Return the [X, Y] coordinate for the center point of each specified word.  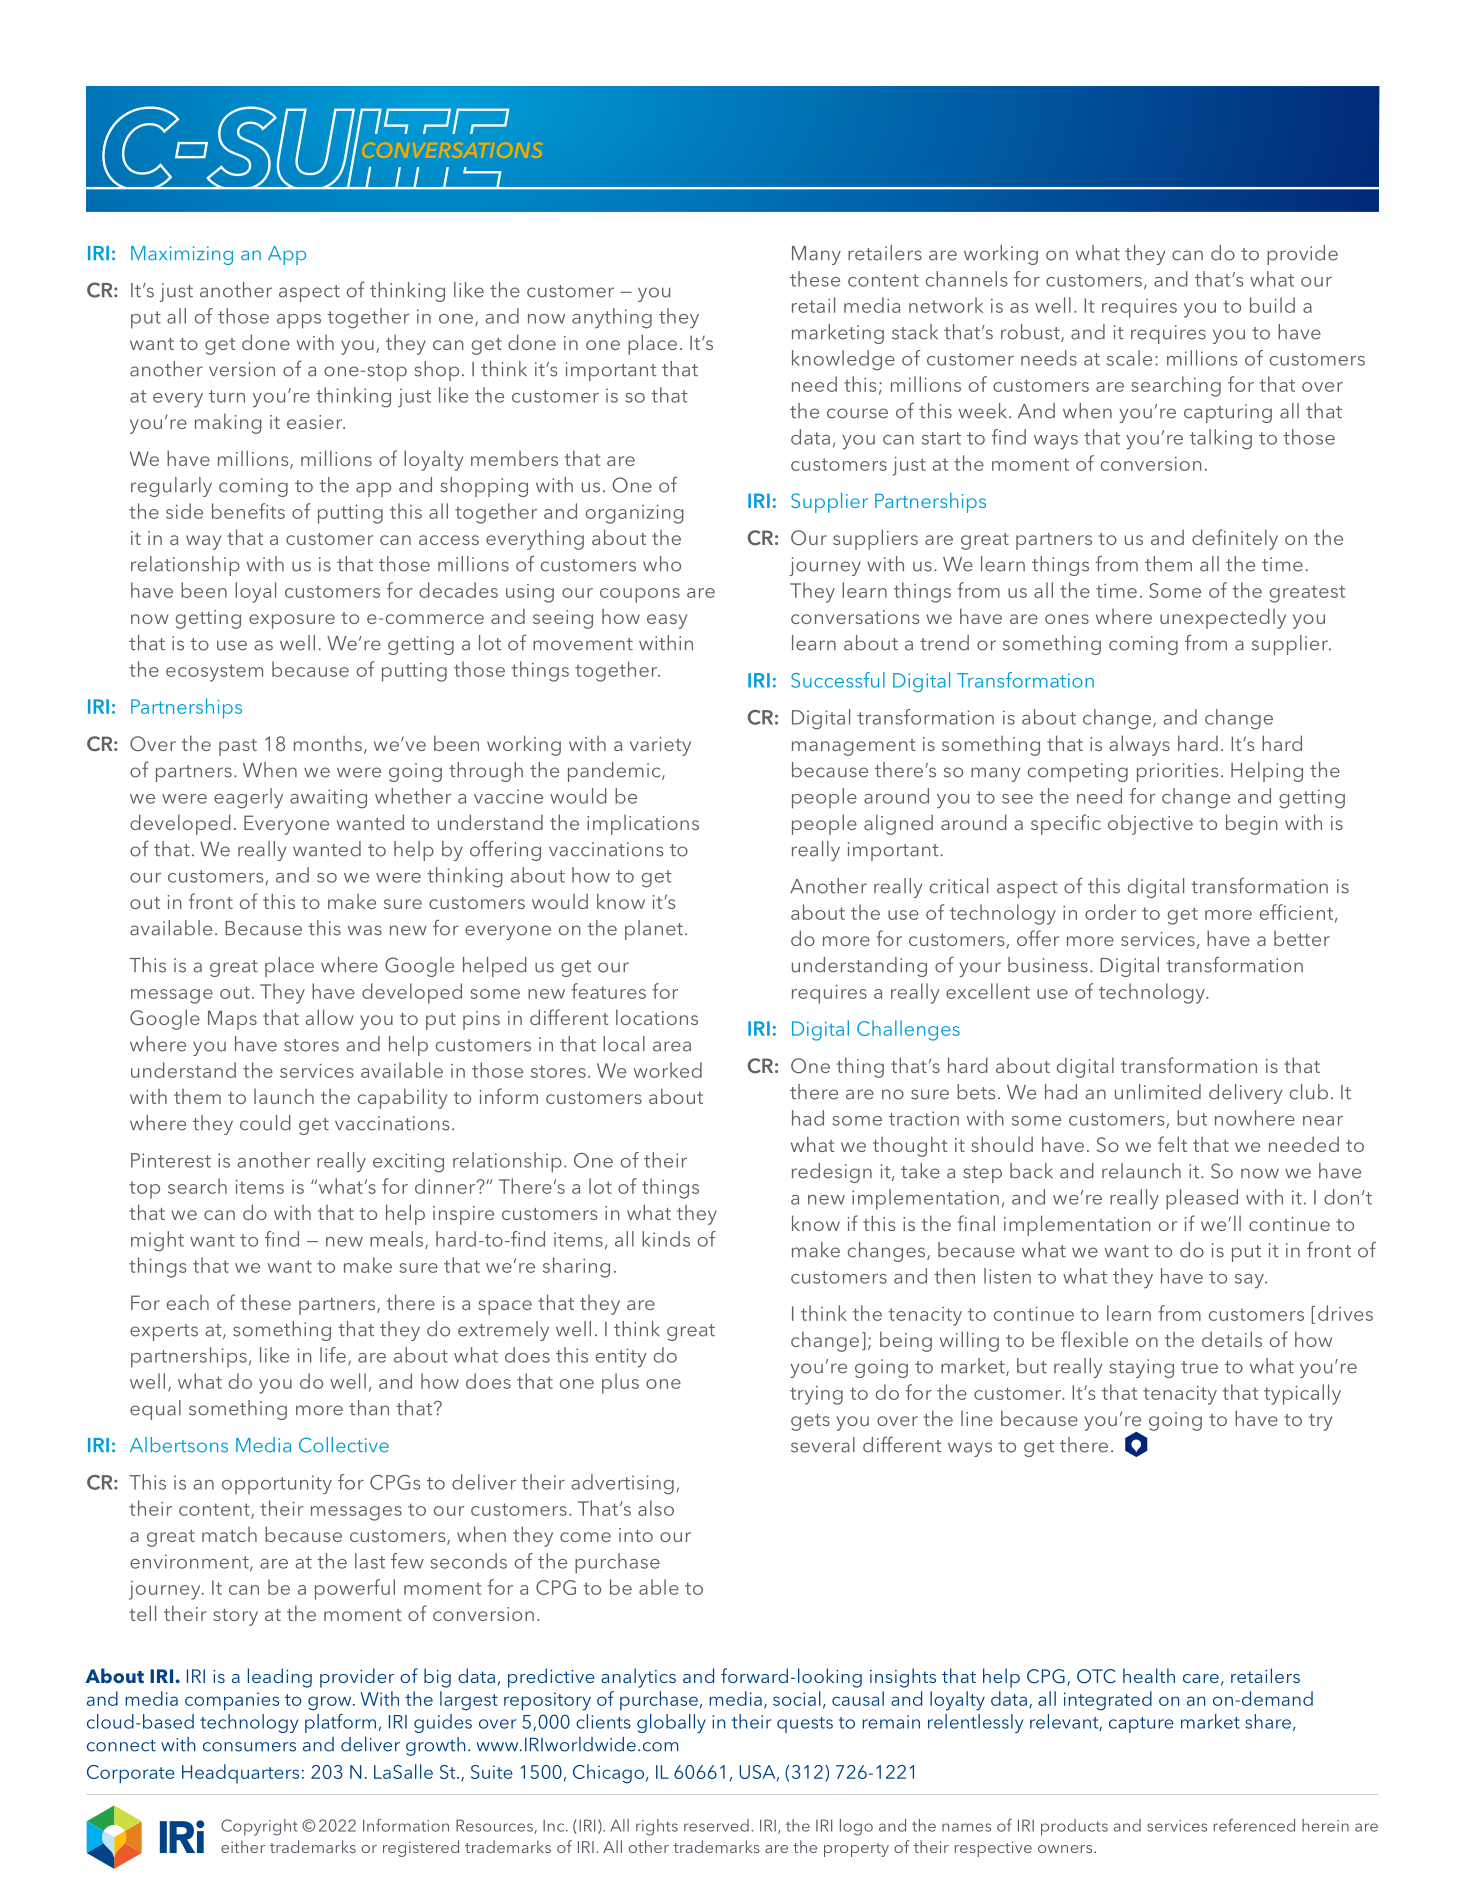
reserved [716, 1825]
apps [299, 321]
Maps [232, 1020]
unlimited [1158, 1092]
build [1272, 305]
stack [915, 332]
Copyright [259, 1827]
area [672, 1046]
